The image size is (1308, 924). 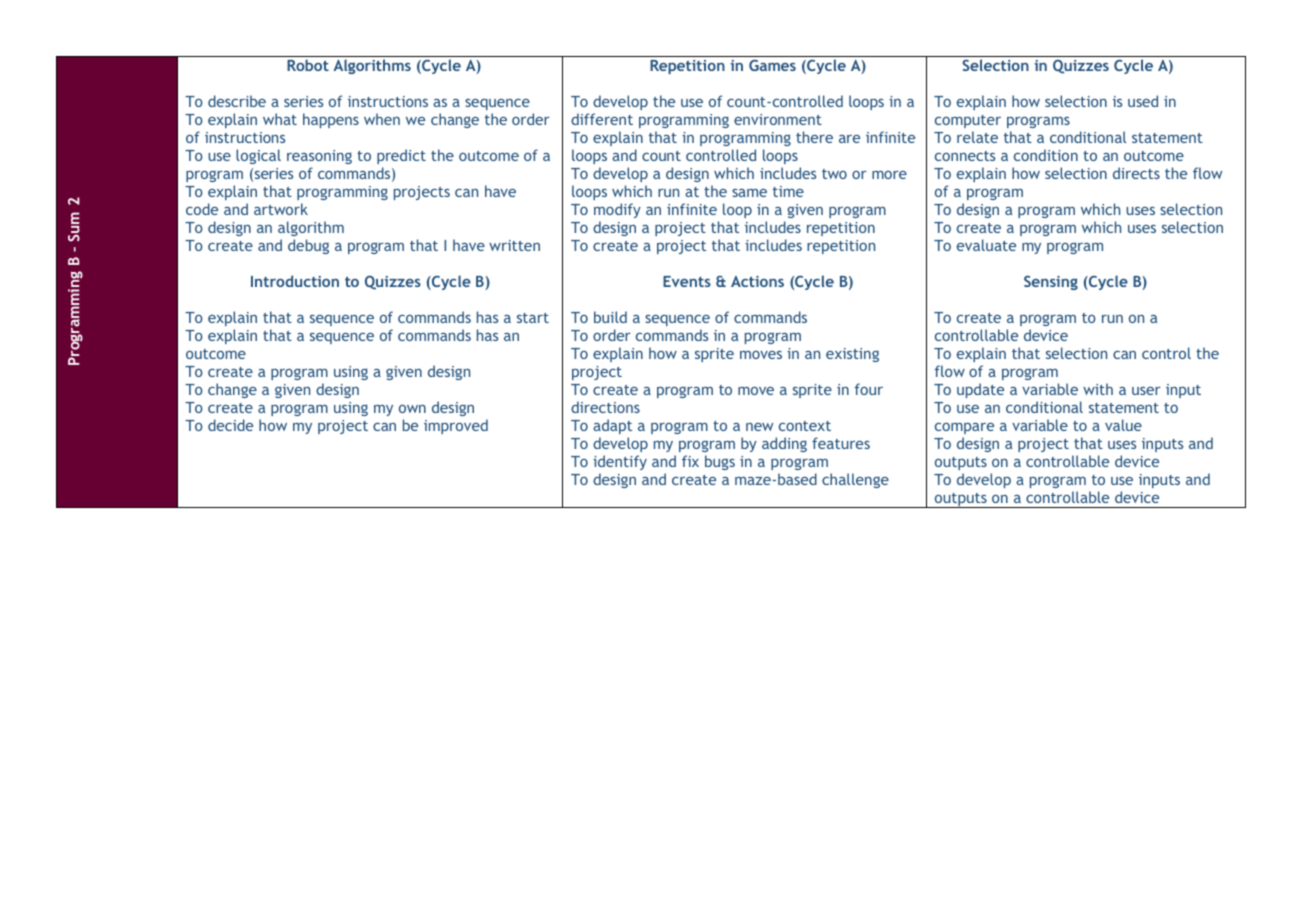 I want to click on decide, so click(x=230, y=425).
